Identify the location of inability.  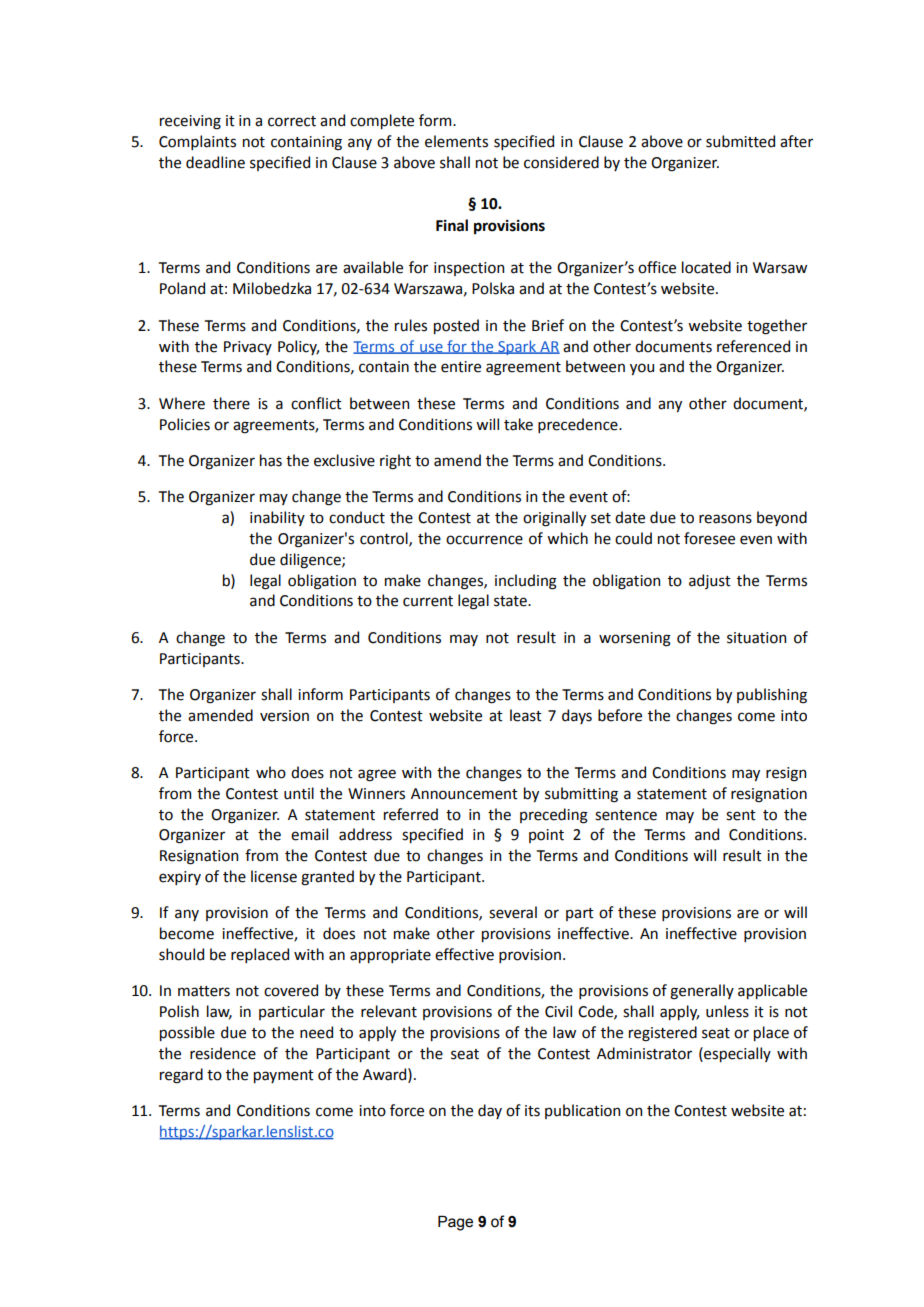
(277, 518).
